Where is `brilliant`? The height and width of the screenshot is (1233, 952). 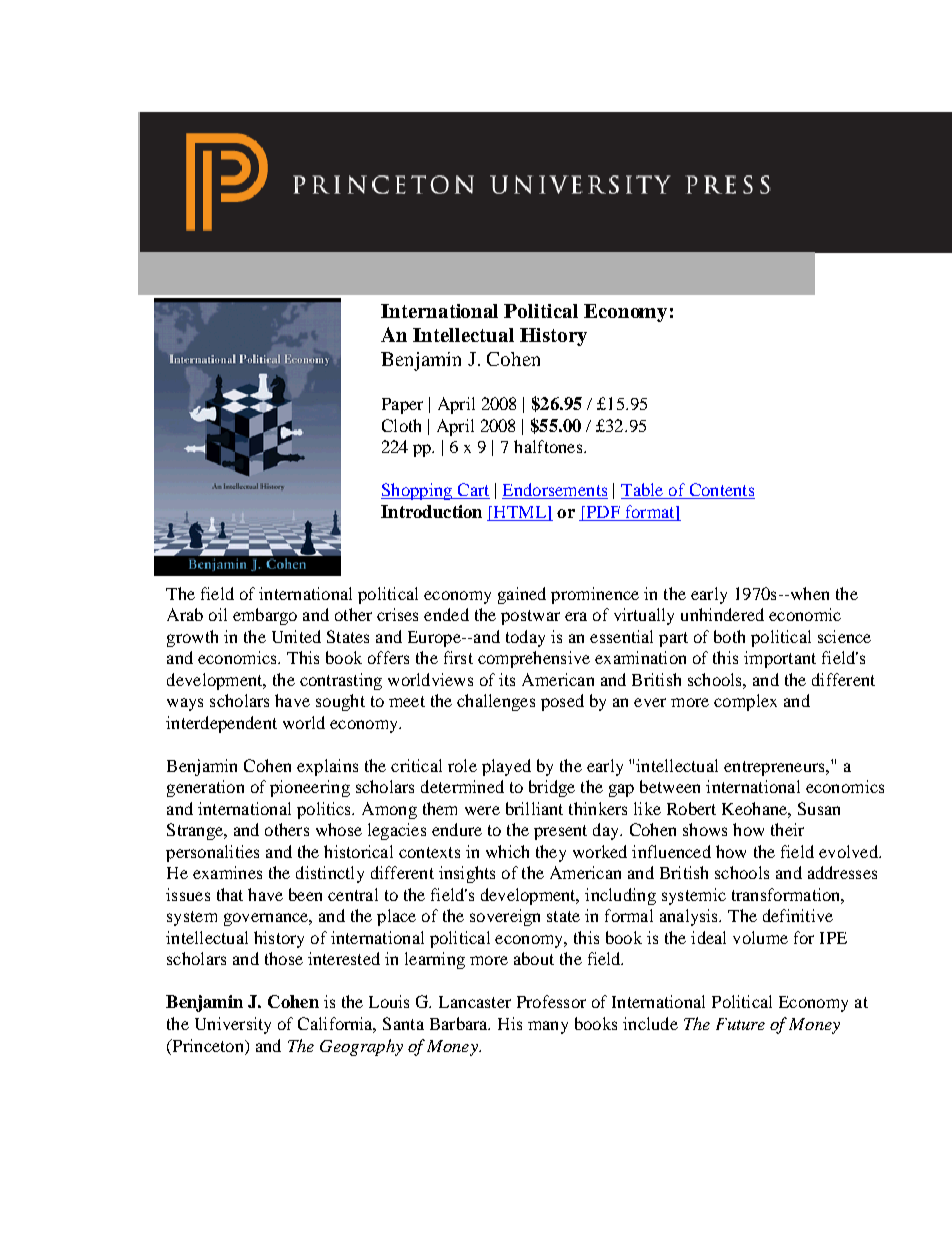
brilliant is located at coordinates (534, 808).
